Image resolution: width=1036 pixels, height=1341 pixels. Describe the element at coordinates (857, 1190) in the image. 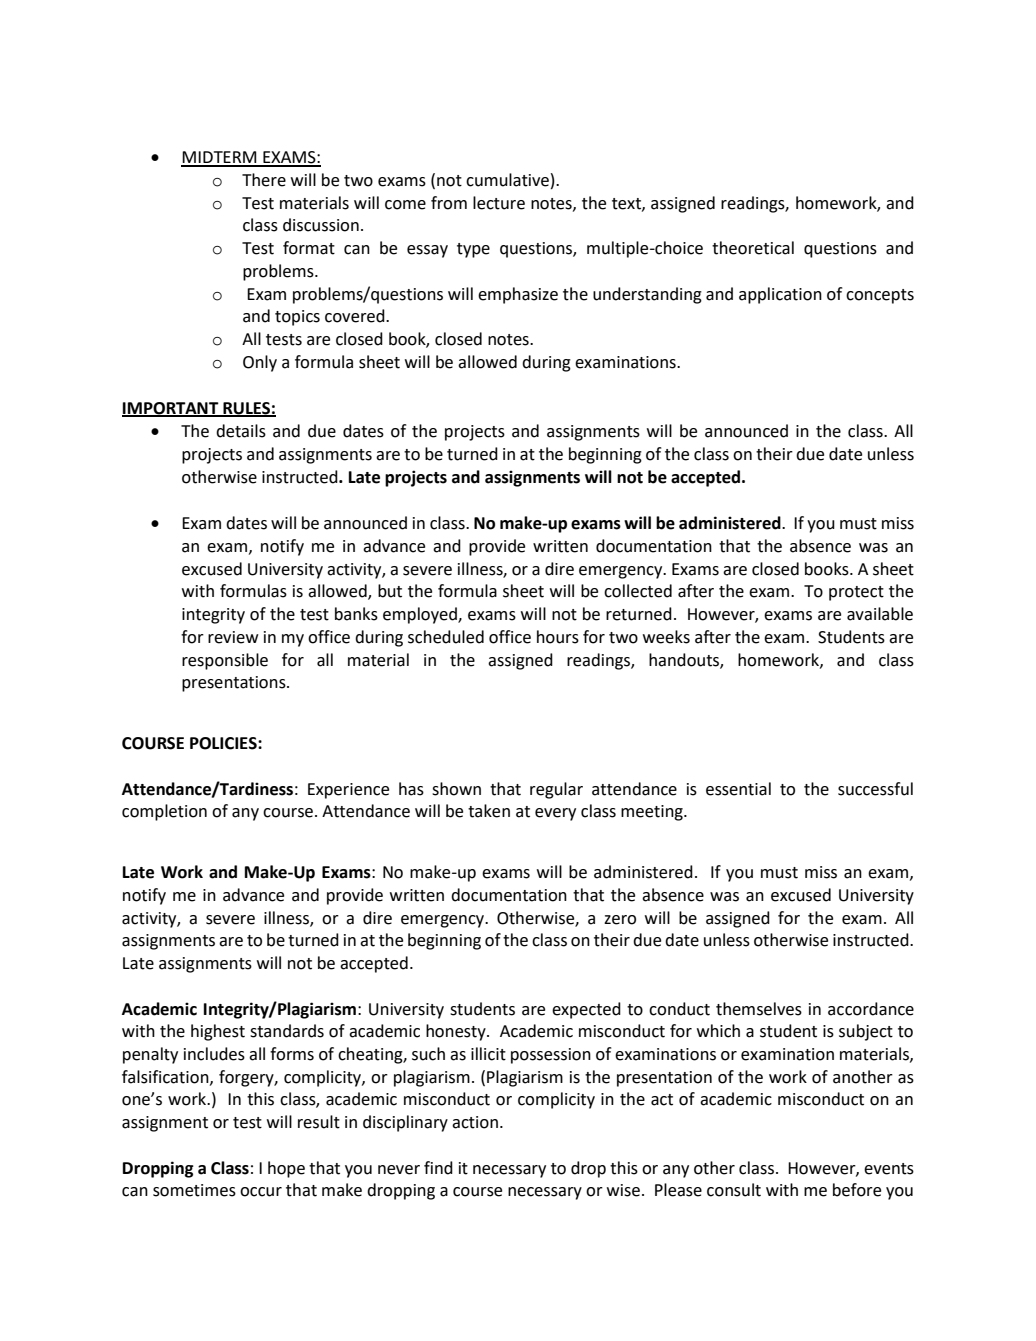

I see `before` at that location.
